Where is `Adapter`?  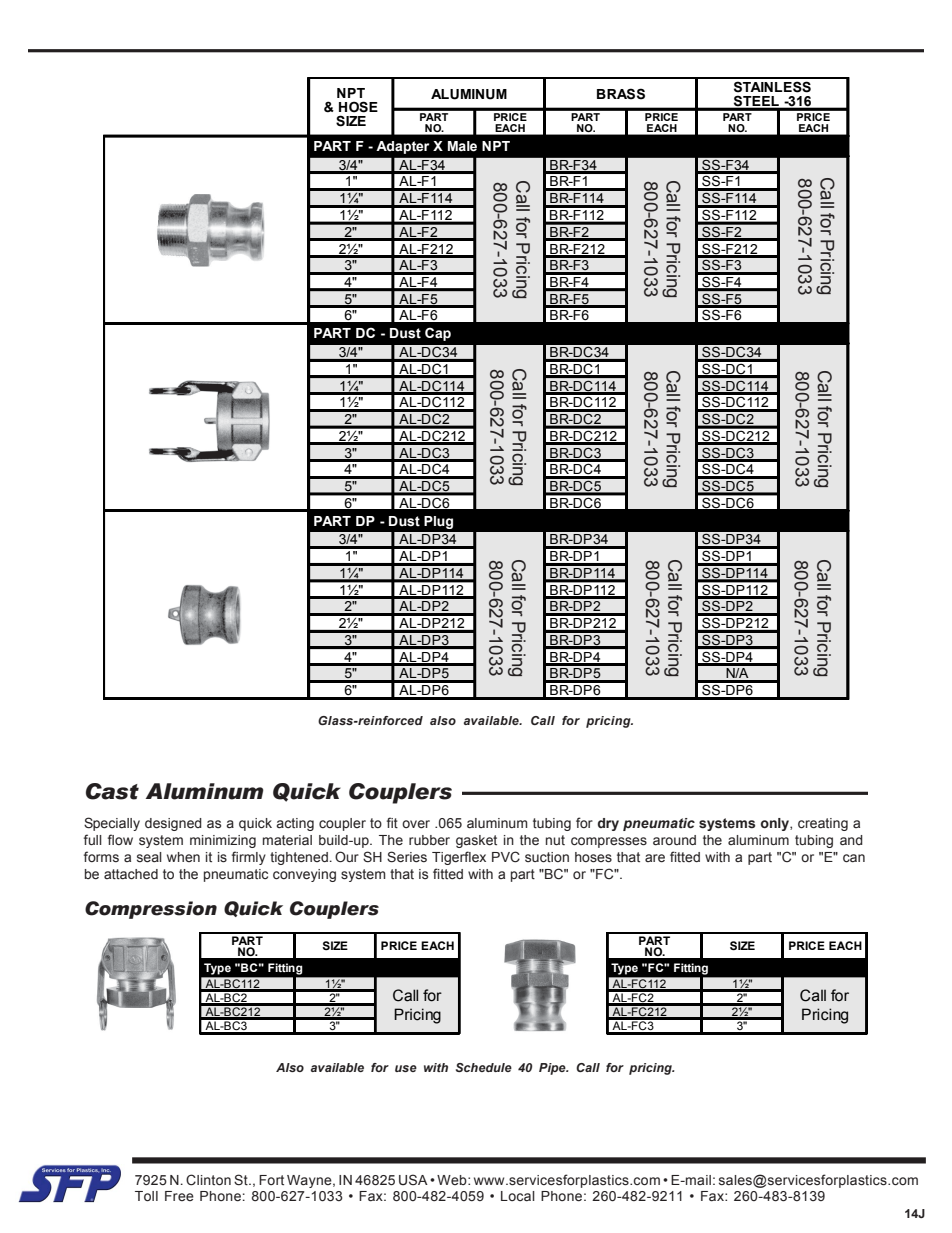
Adapter is located at coordinates (402, 147).
